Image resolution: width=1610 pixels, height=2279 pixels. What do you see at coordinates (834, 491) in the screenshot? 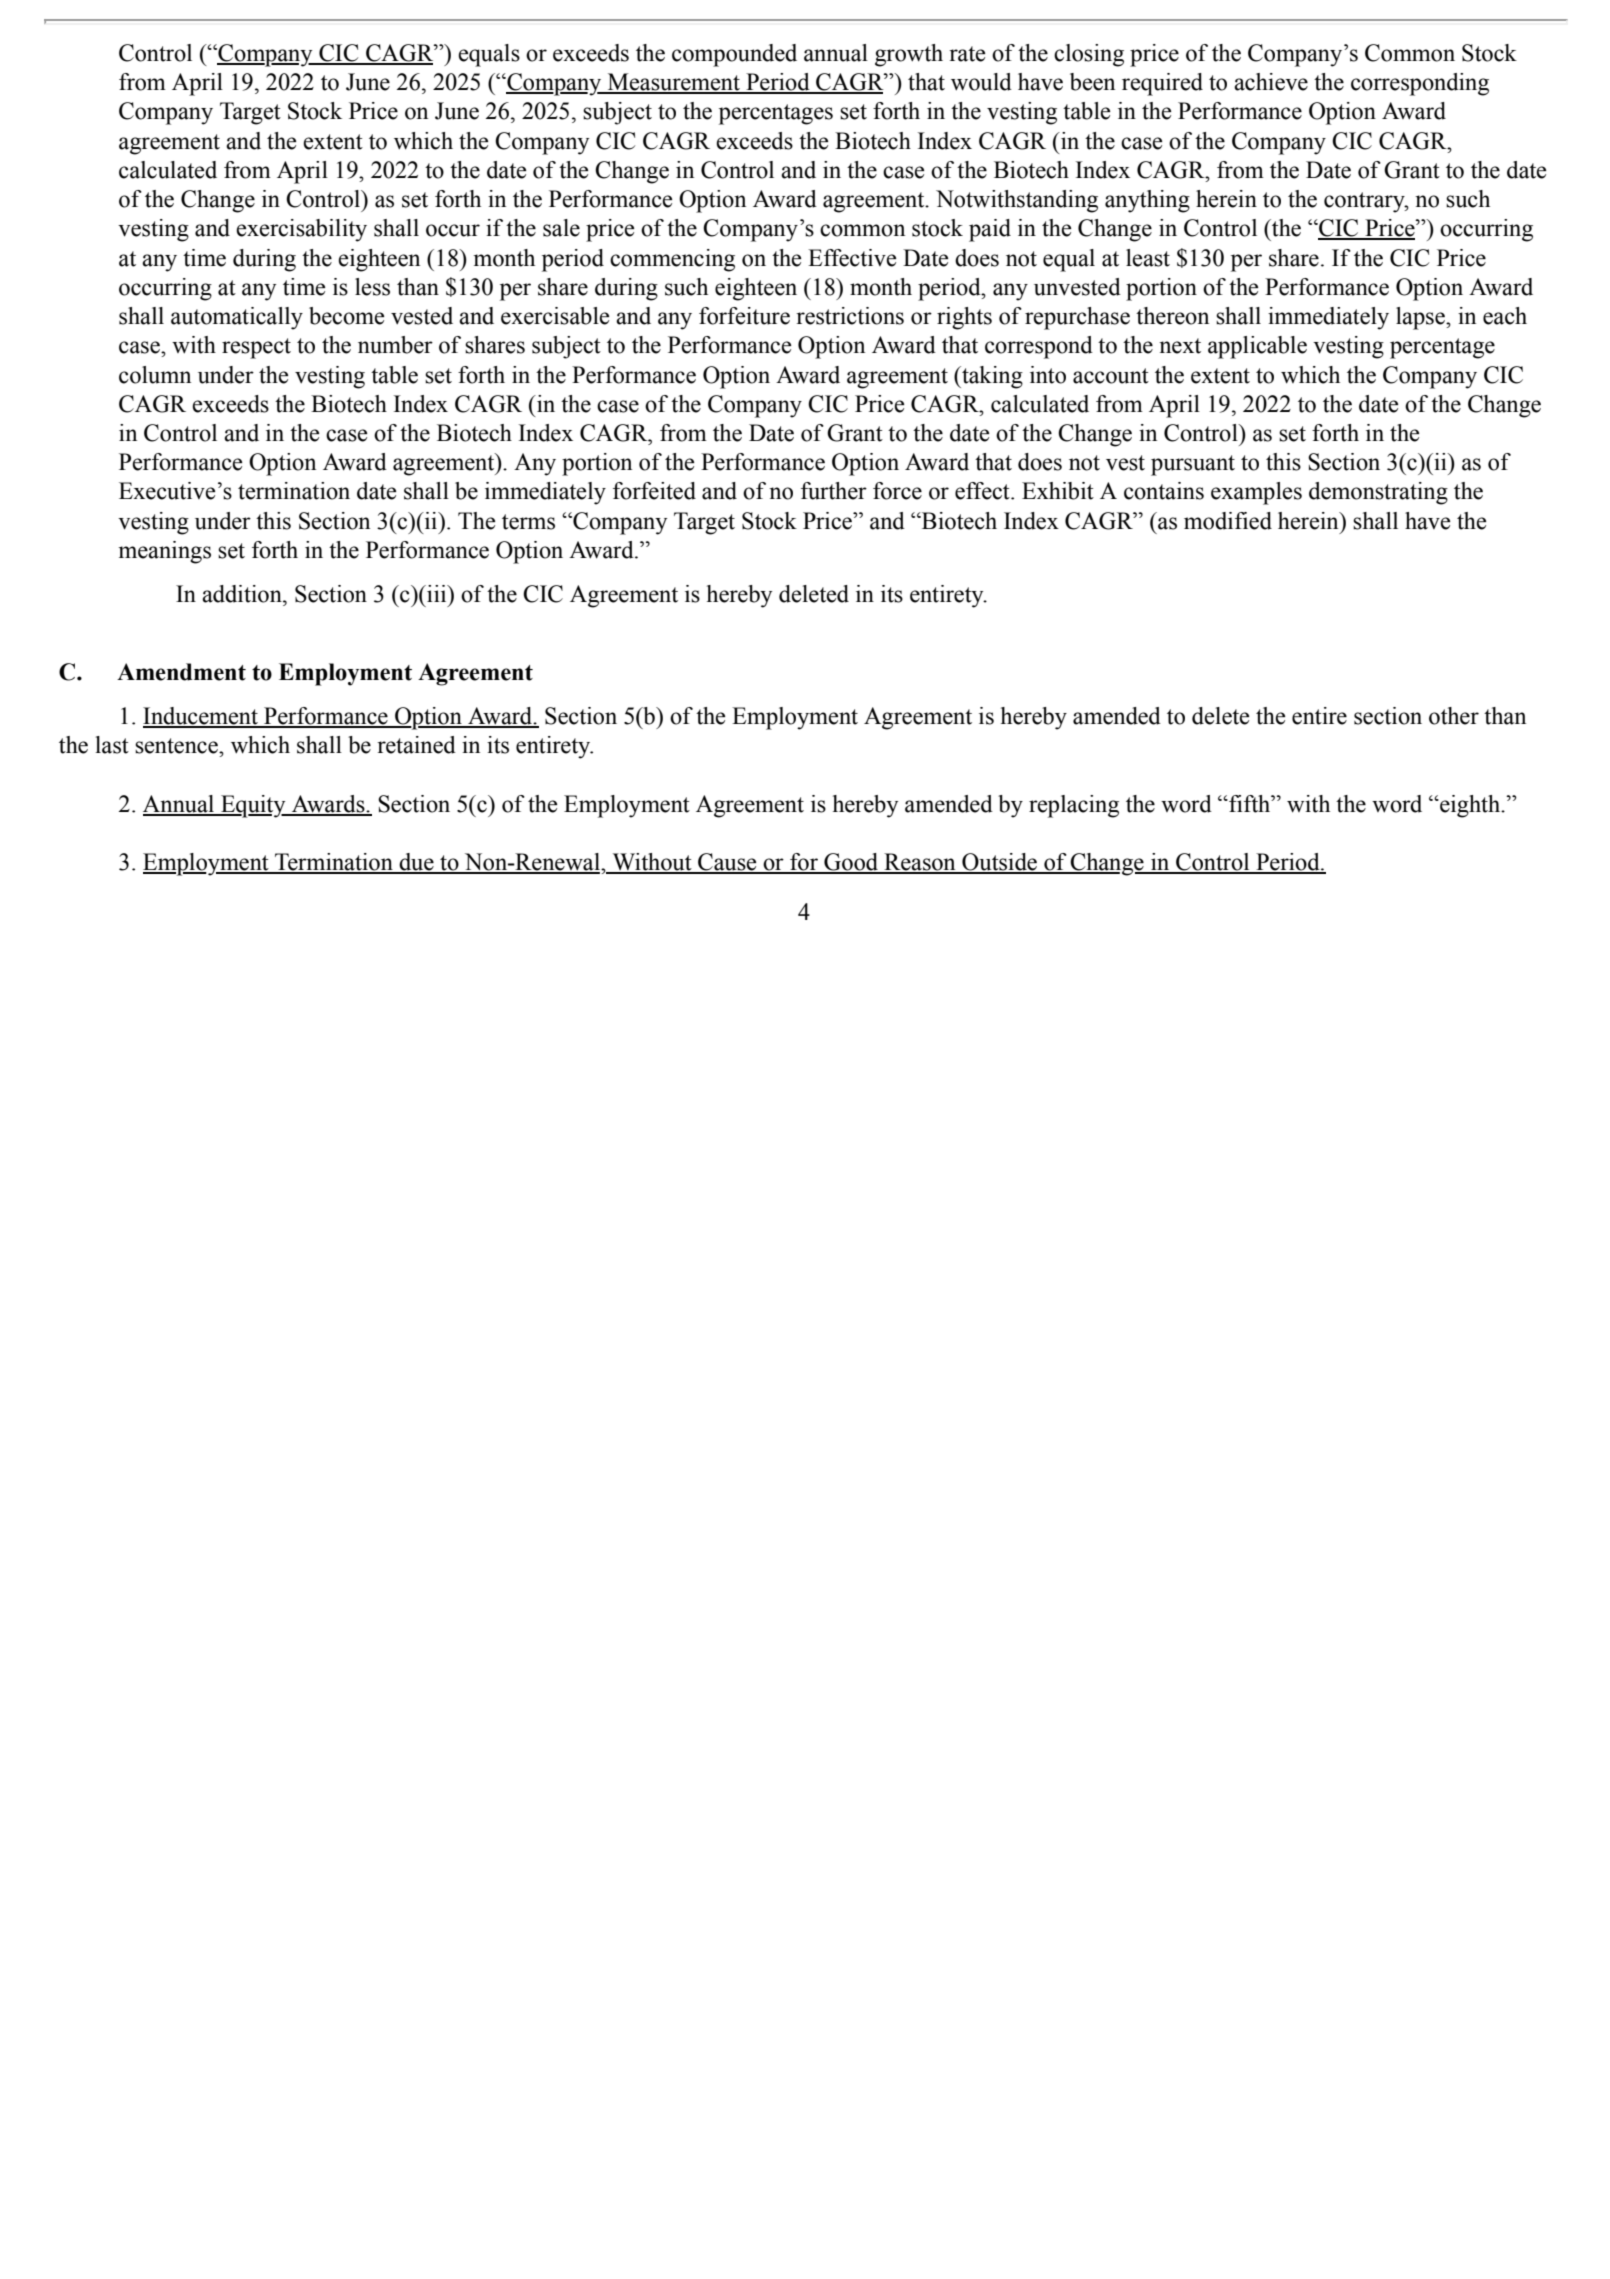
I see `further` at bounding box center [834, 491].
